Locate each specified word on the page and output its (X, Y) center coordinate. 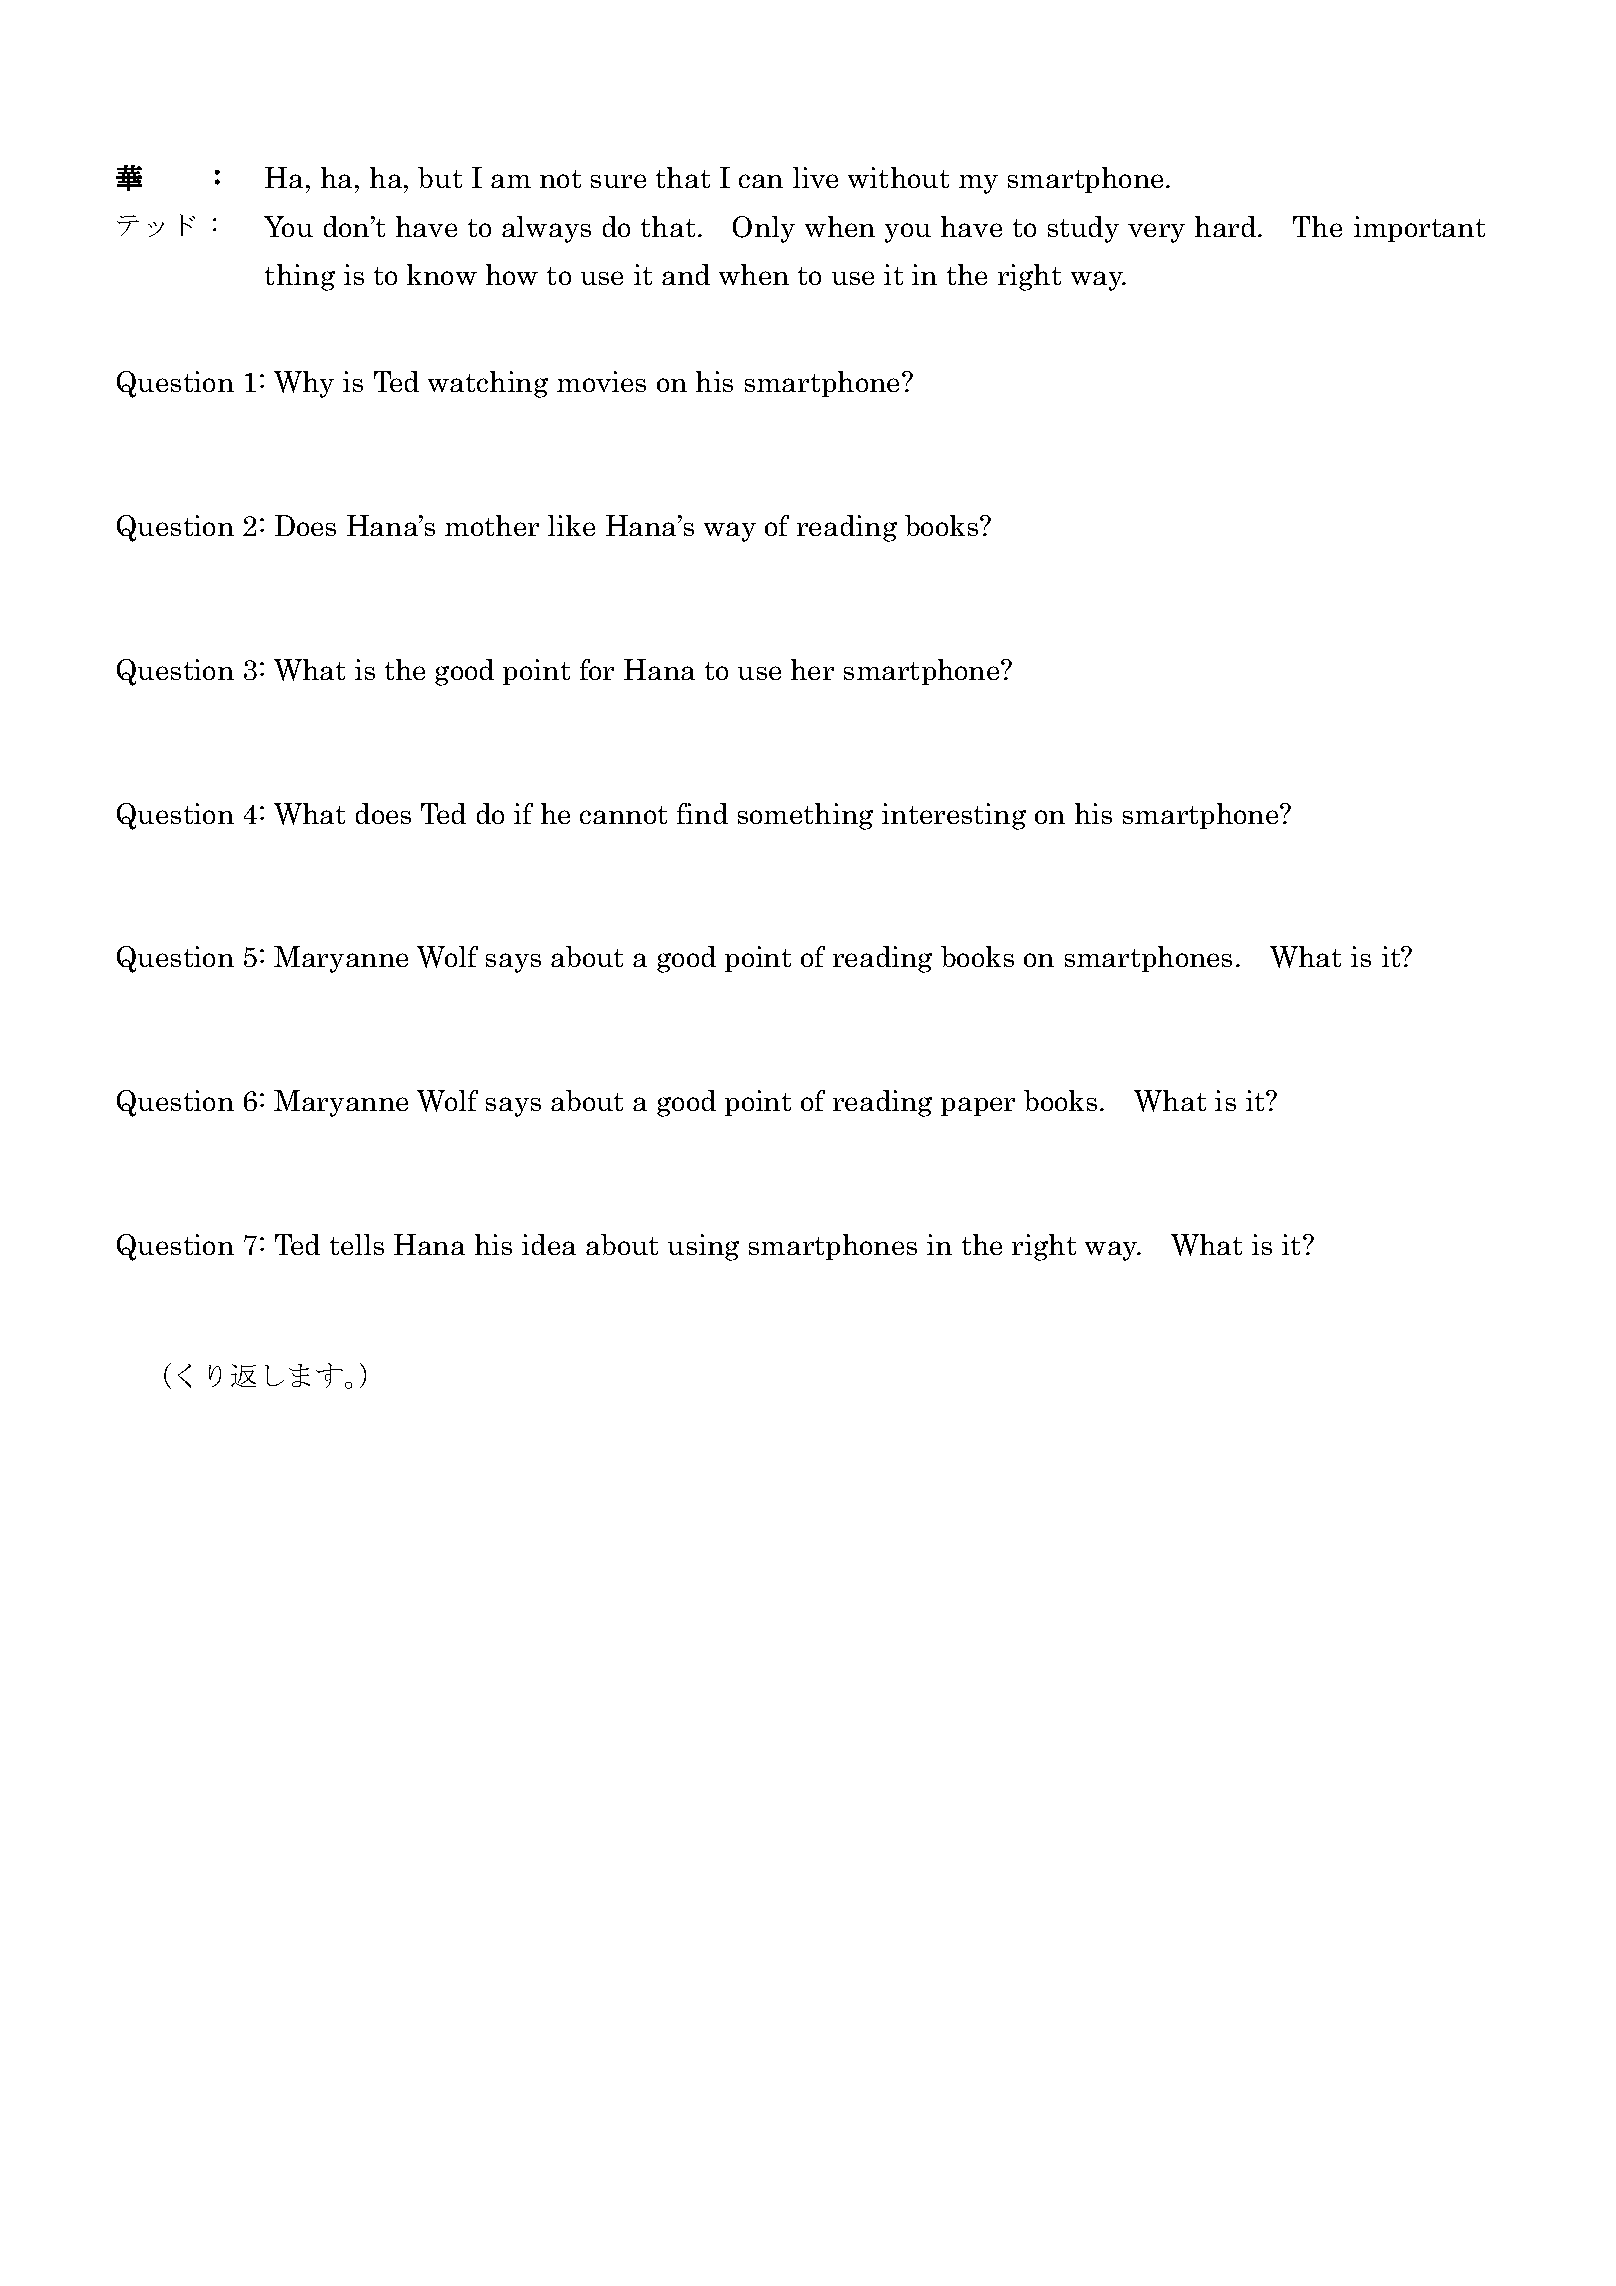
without (898, 177)
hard (1227, 226)
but (440, 177)
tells (357, 1244)
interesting (954, 816)
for (597, 669)
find (702, 813)
